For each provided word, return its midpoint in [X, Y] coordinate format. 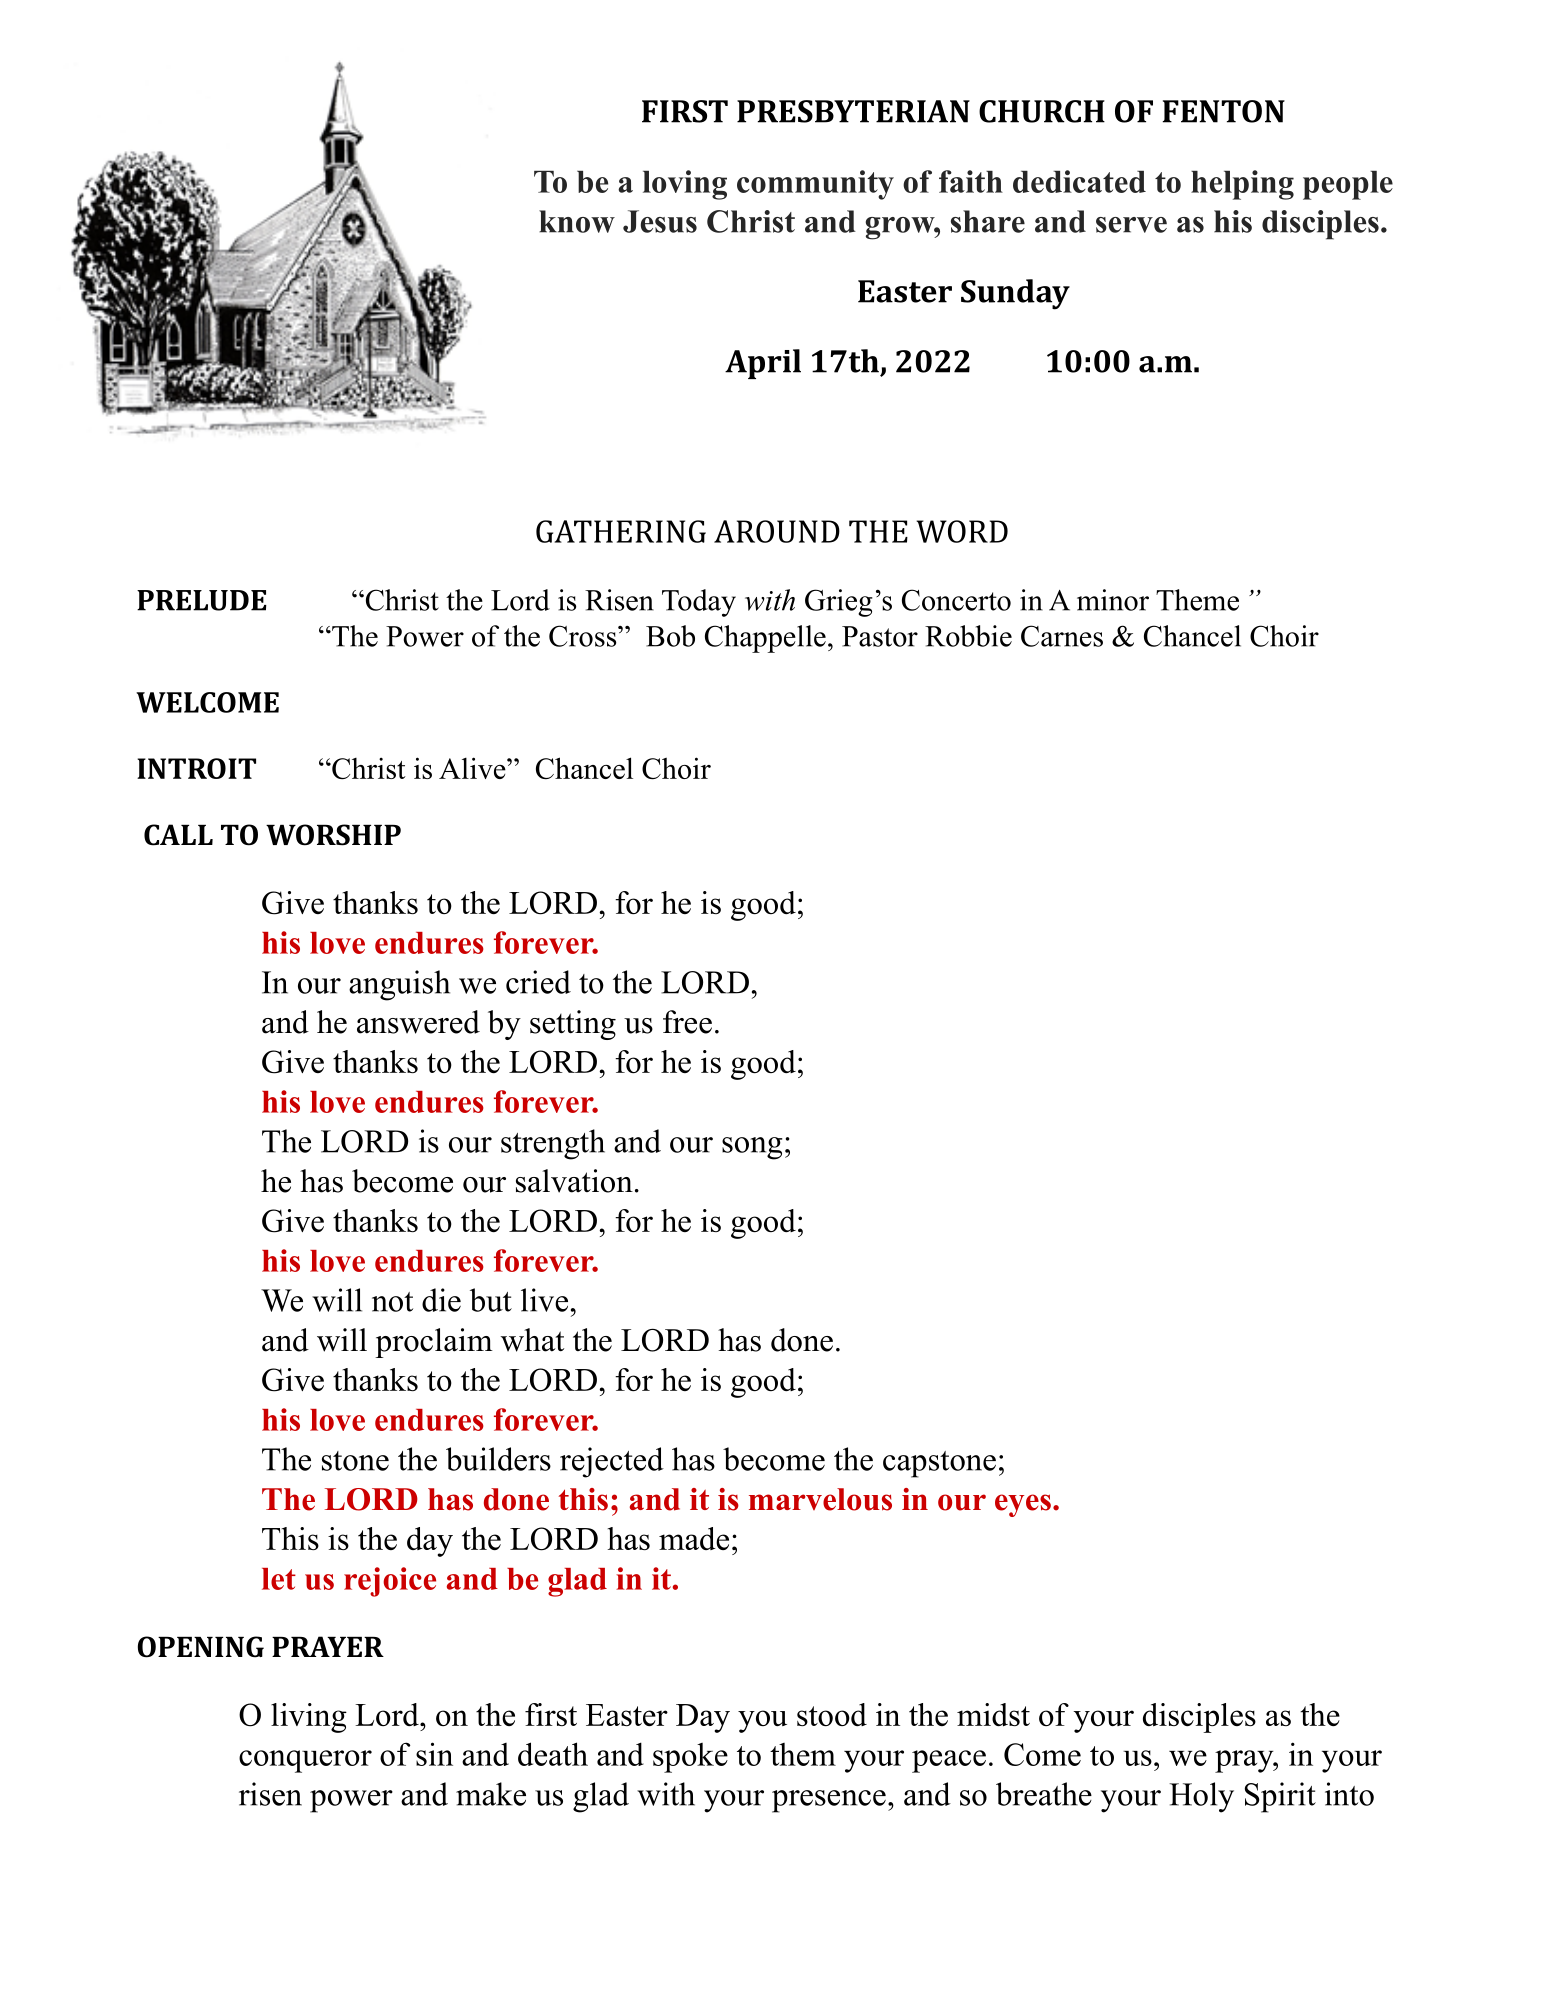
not [392, 1302]
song [752, 1148]
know [577, 221]
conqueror [305, 1761]
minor [1113, 600]
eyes [1023, 1505]
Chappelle [765, 639]
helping [1242, 185]
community [815, 185]
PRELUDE [202, 600]
